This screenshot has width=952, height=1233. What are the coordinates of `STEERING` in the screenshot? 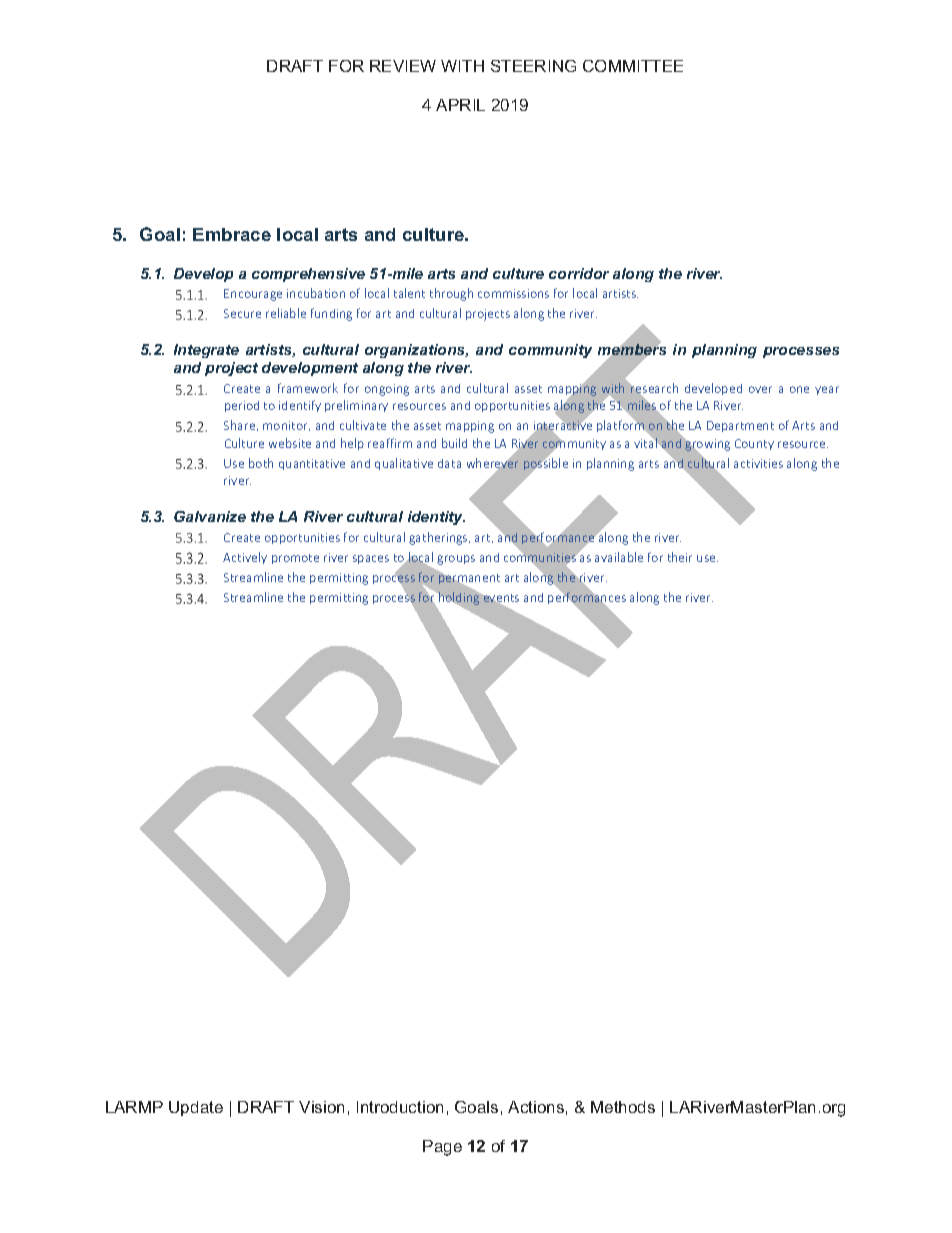 It's located at (533, 66).
